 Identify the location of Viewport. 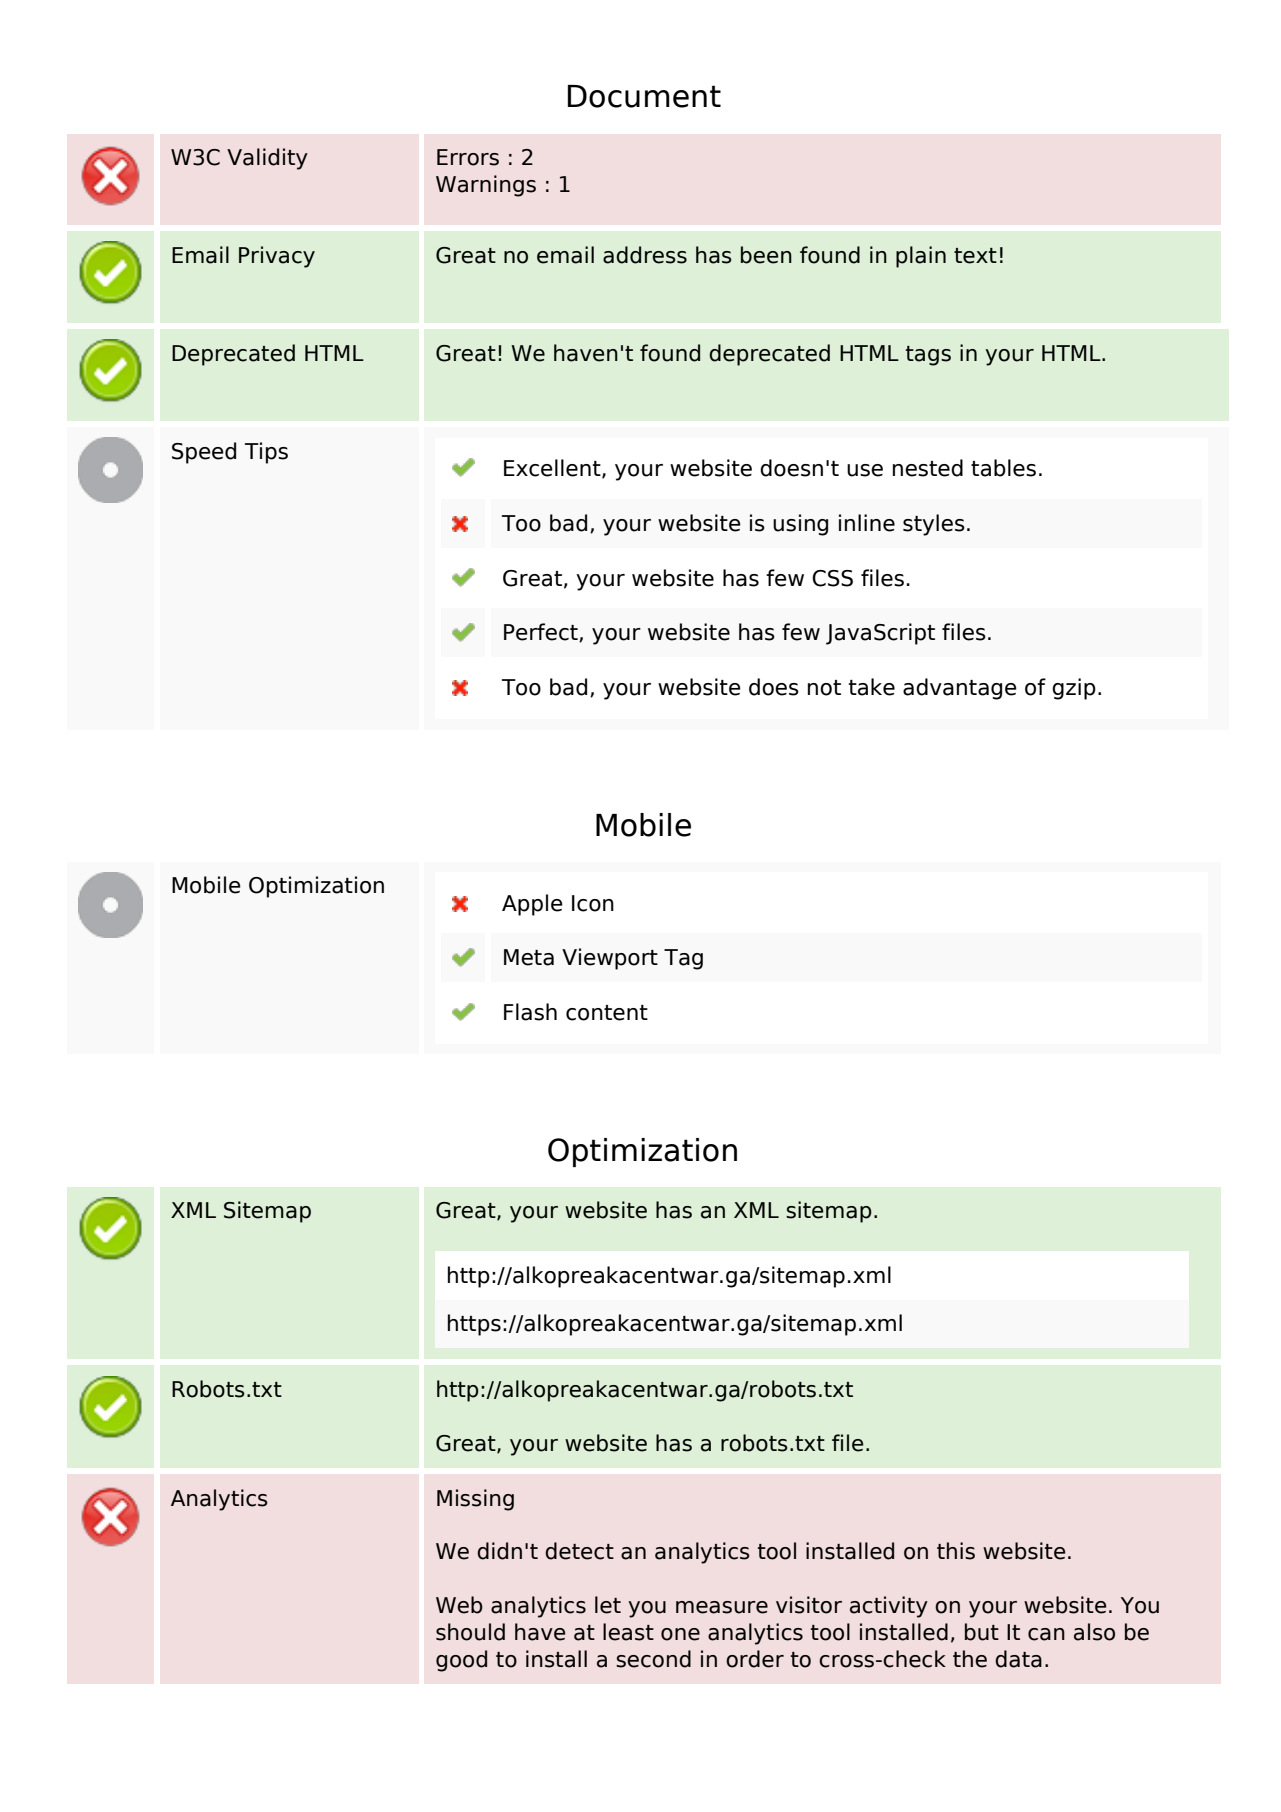
(610, 959).
